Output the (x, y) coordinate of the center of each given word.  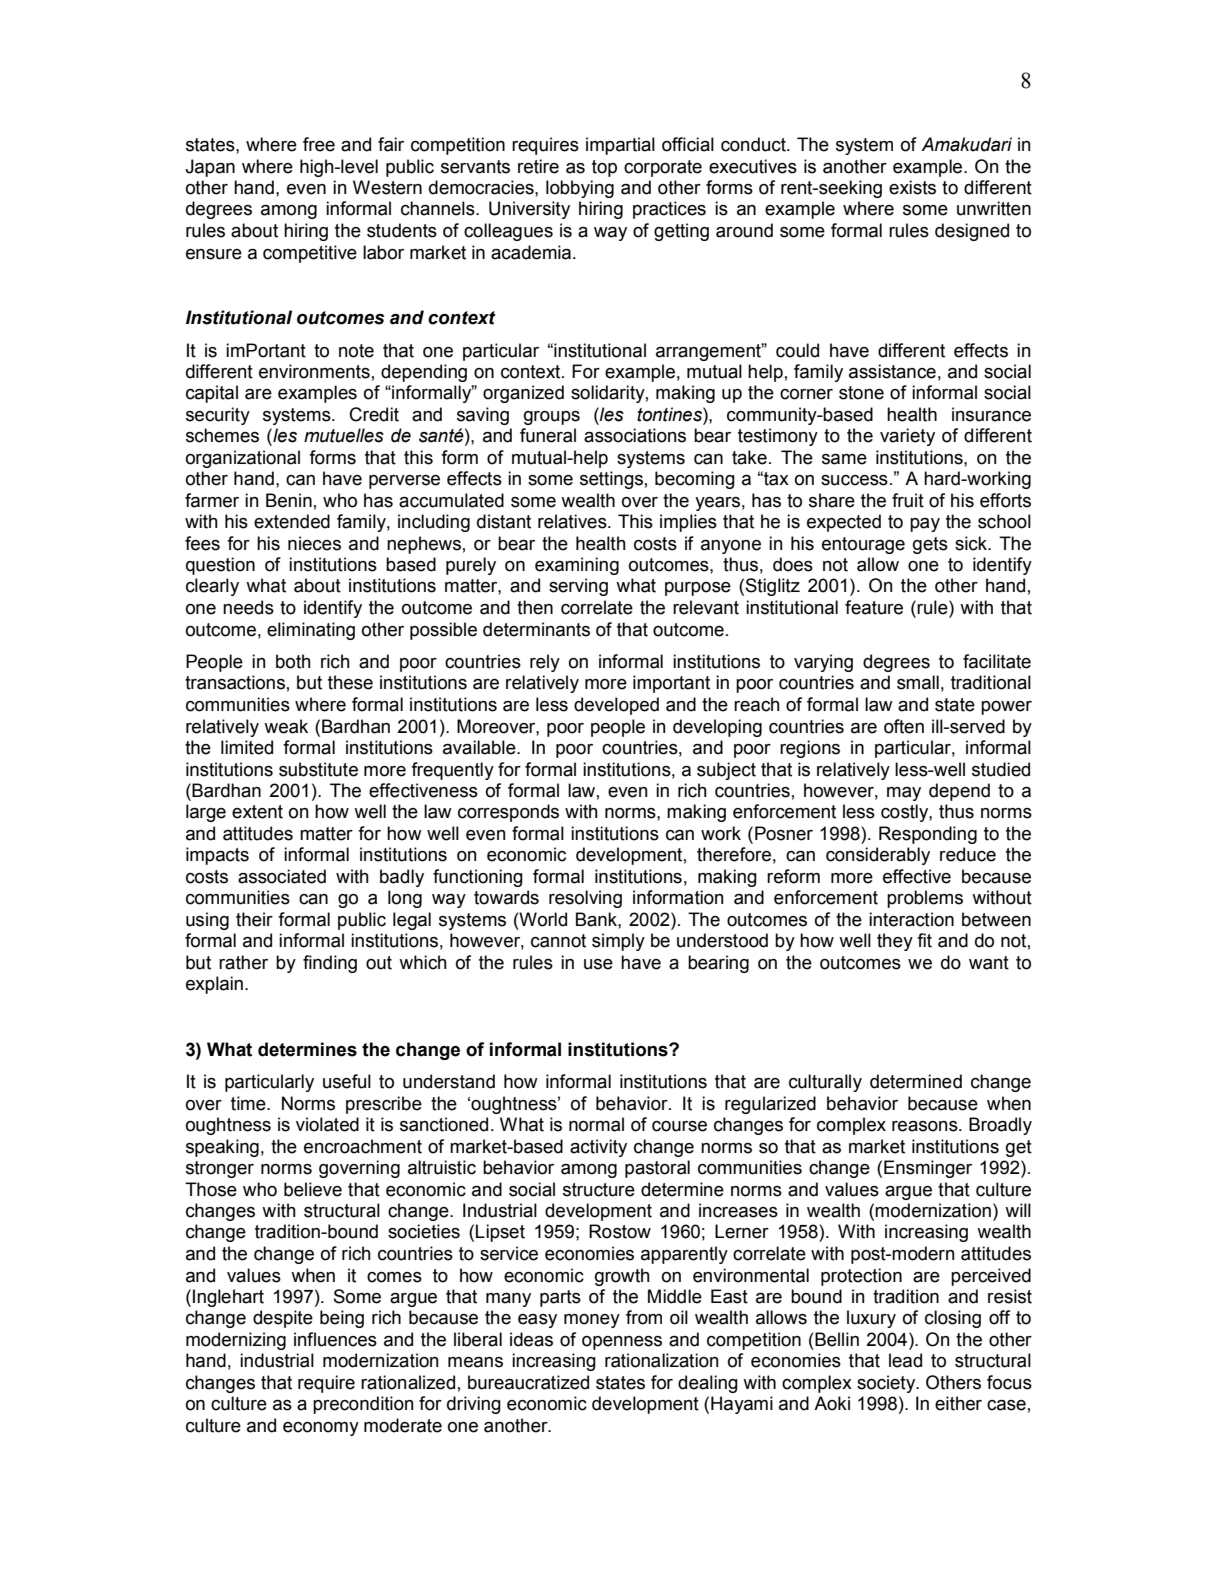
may (904, 794)
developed (616, 706)
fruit (908, 500)
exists (912, 187)
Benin (289, 500)
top (604, 168)
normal (596, 1124)
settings (611, 480)
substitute (318, 769)
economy (321, 1429)
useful (347, 1081)
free (319, 144)
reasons (926, 1126)
